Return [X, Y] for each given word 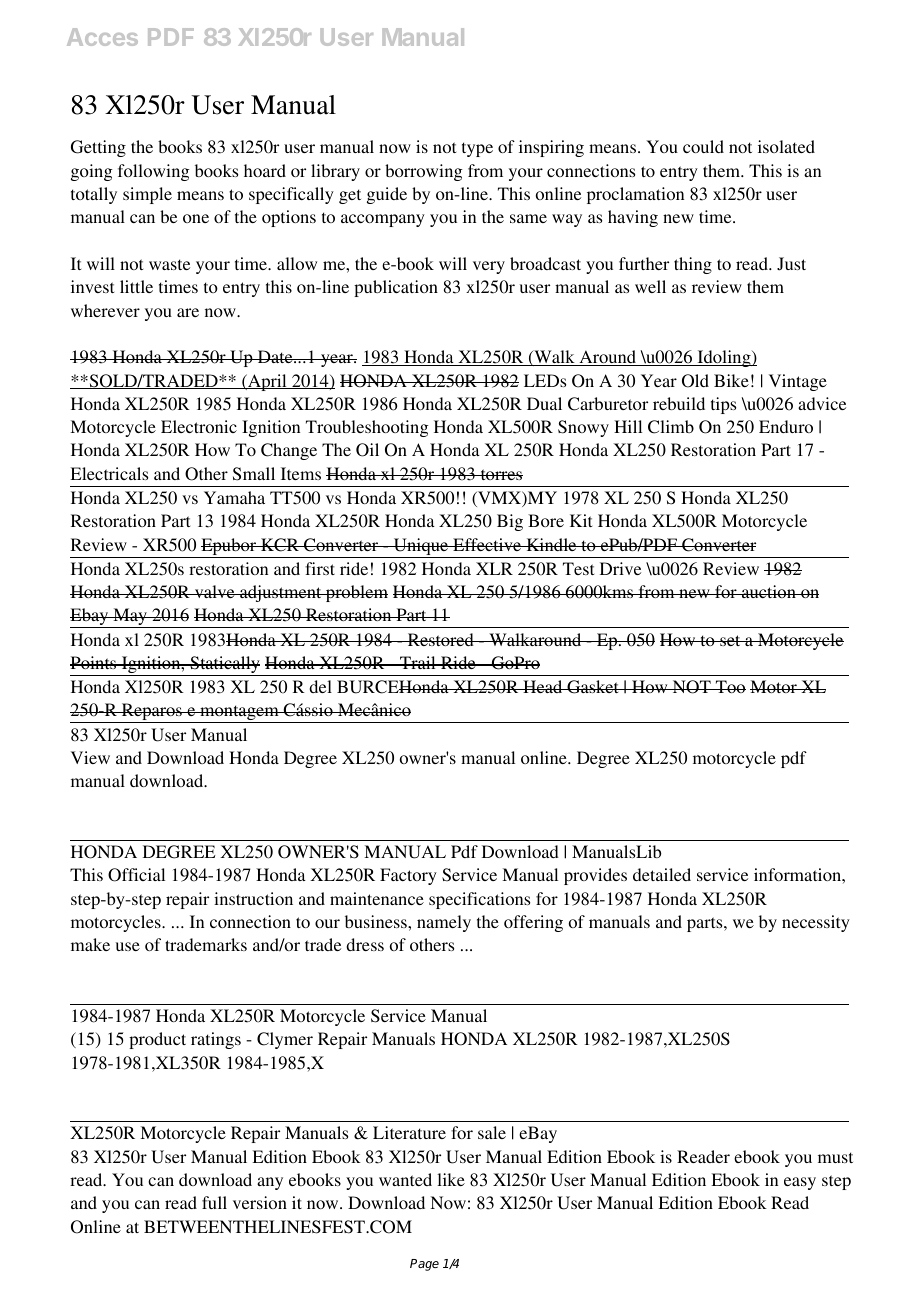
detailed [662, 874]
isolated [786, 146]
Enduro [786, 426]
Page [424, 1265]
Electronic [199, 426]
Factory [408, 876]
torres [500, 474]
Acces [102, 37]
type [477, 149]
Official [136, 875]
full [214, 1202]
